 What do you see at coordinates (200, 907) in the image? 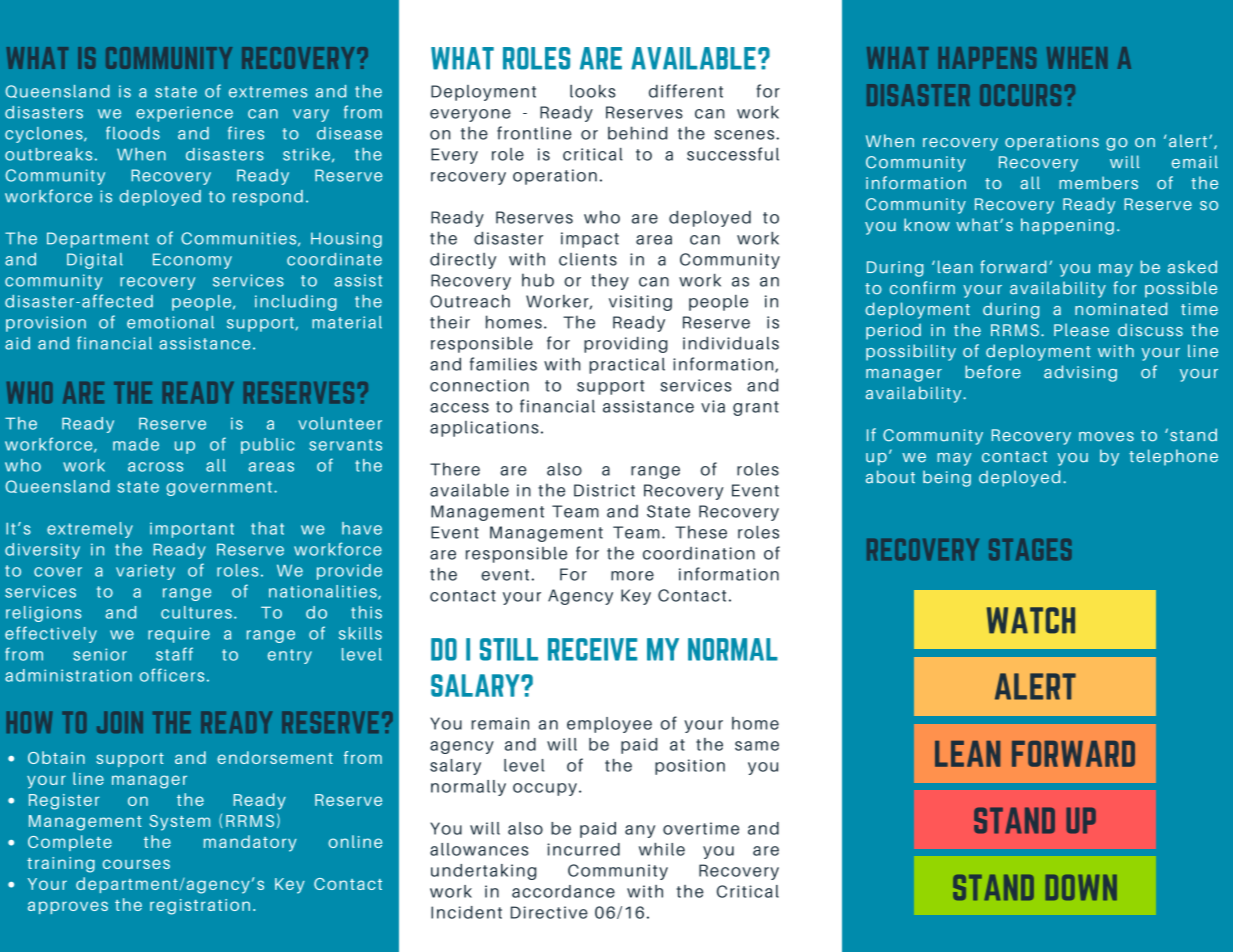
I see `registration` at bounding box center [200, 907].
